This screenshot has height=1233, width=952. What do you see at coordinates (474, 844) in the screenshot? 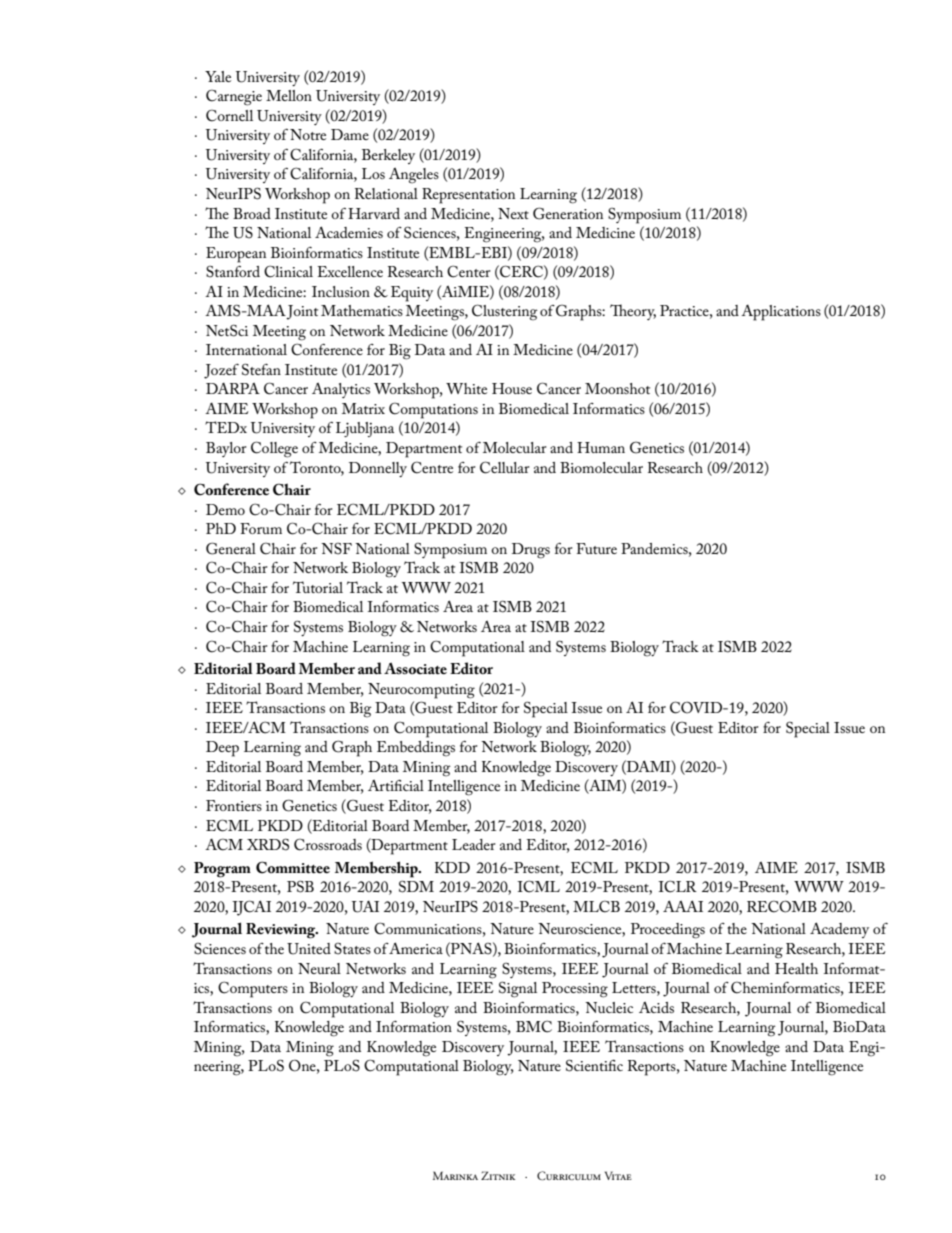
I see `Leader` at bounding box center [474, 844].
